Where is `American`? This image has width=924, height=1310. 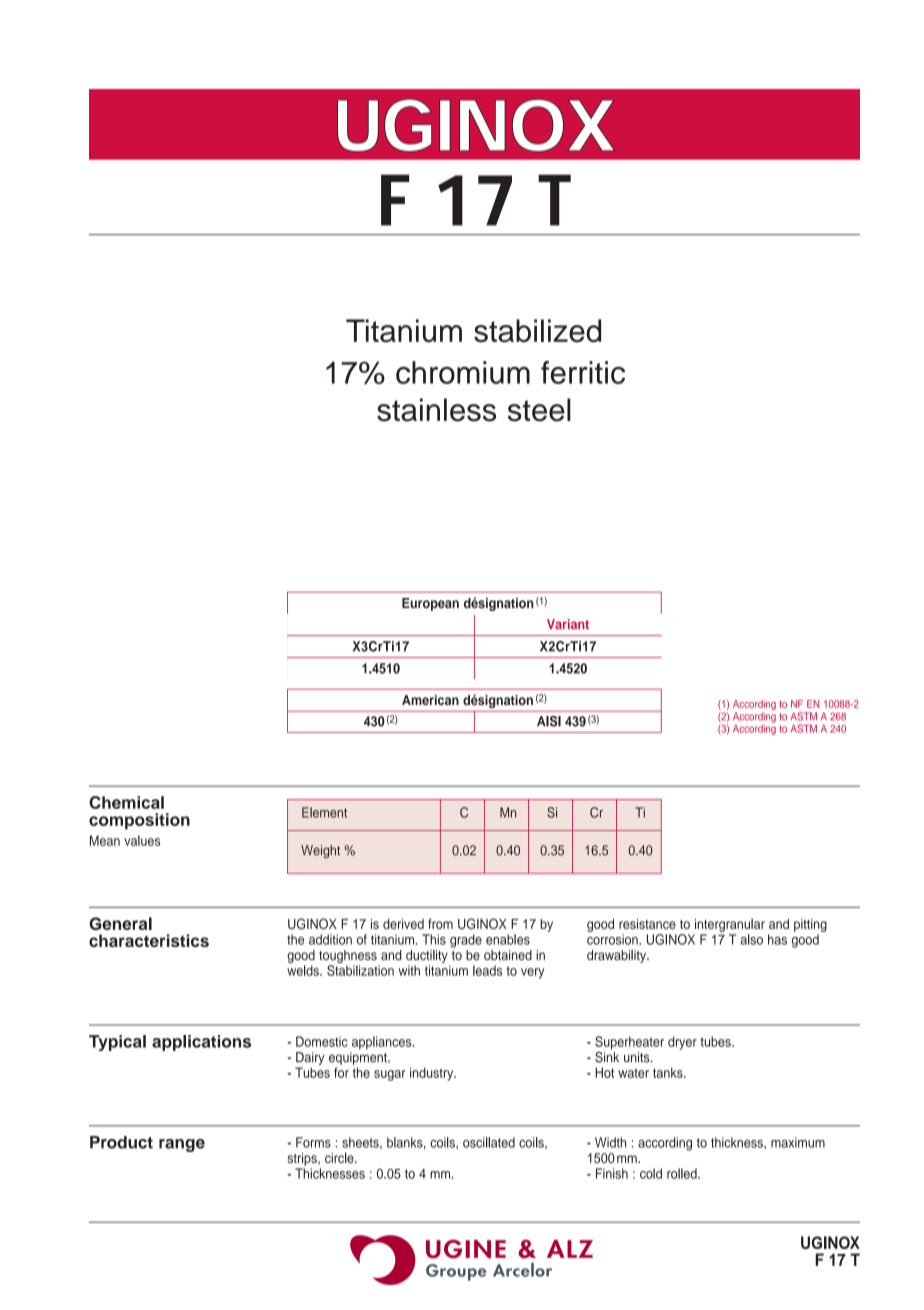 American is located at coordinates (430, 700).
